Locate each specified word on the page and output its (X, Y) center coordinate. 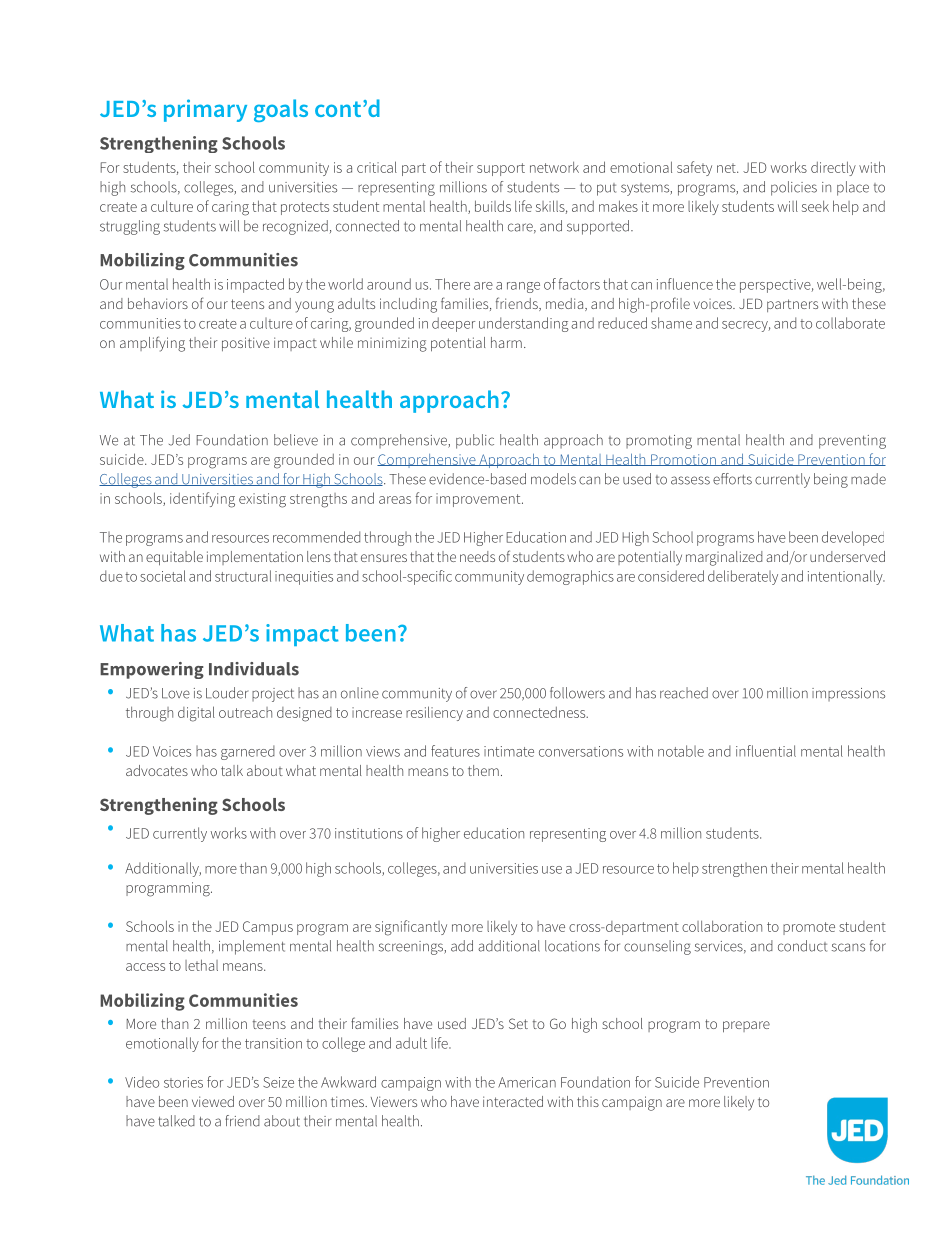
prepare (746, 1027)
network (554, 167)
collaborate (850, 323)
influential (766, 751)
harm (506, 342)
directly (833, 168)
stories (183, 1082)
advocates (157, 770)
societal (163, 576)
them (483, 770)
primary (205, 110)
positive (246, 344)
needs (477, 556)
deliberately (743, 577)
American (527, 1082)
